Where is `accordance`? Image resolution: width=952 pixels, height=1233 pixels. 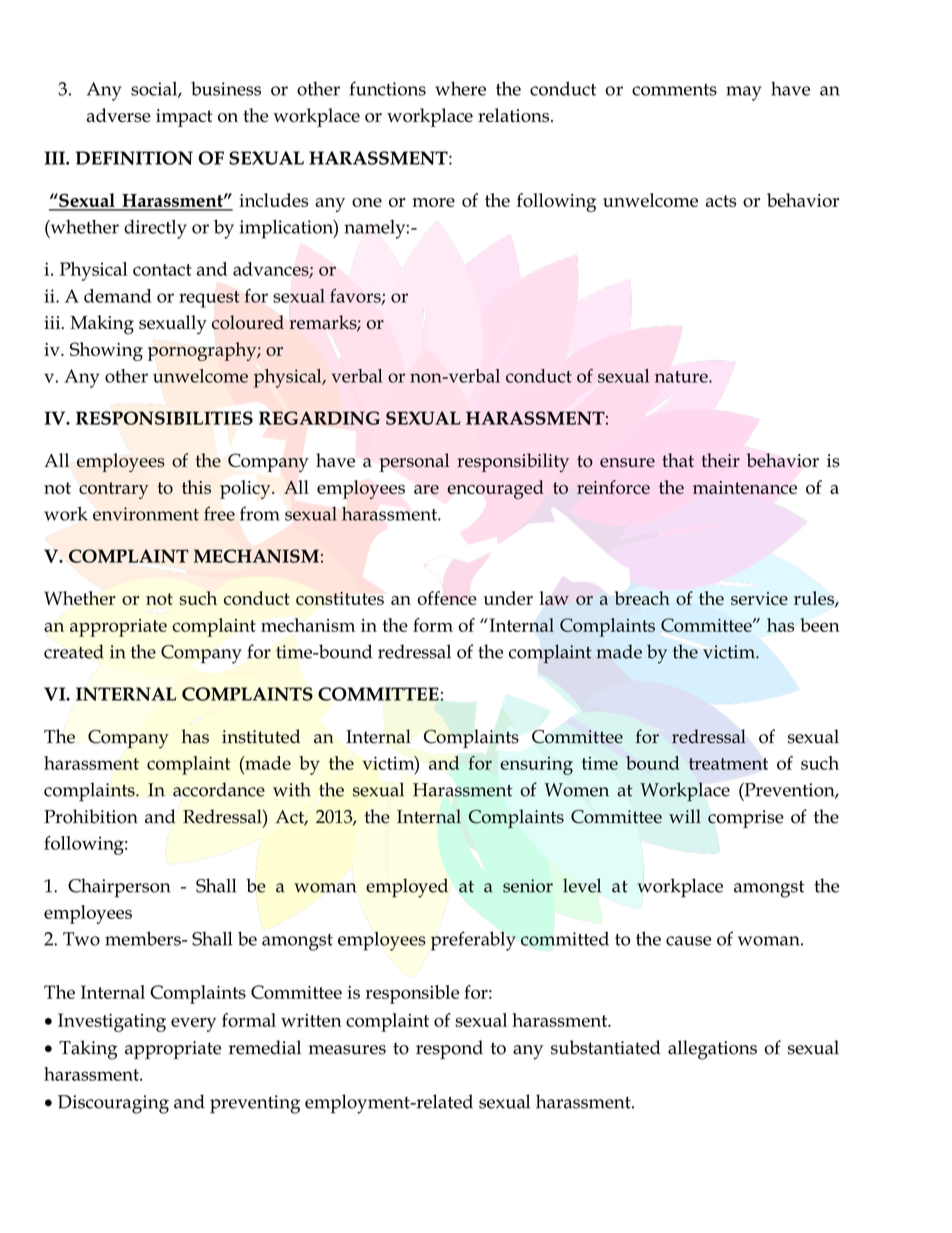
accordance is located at coordinates (219, 789).
